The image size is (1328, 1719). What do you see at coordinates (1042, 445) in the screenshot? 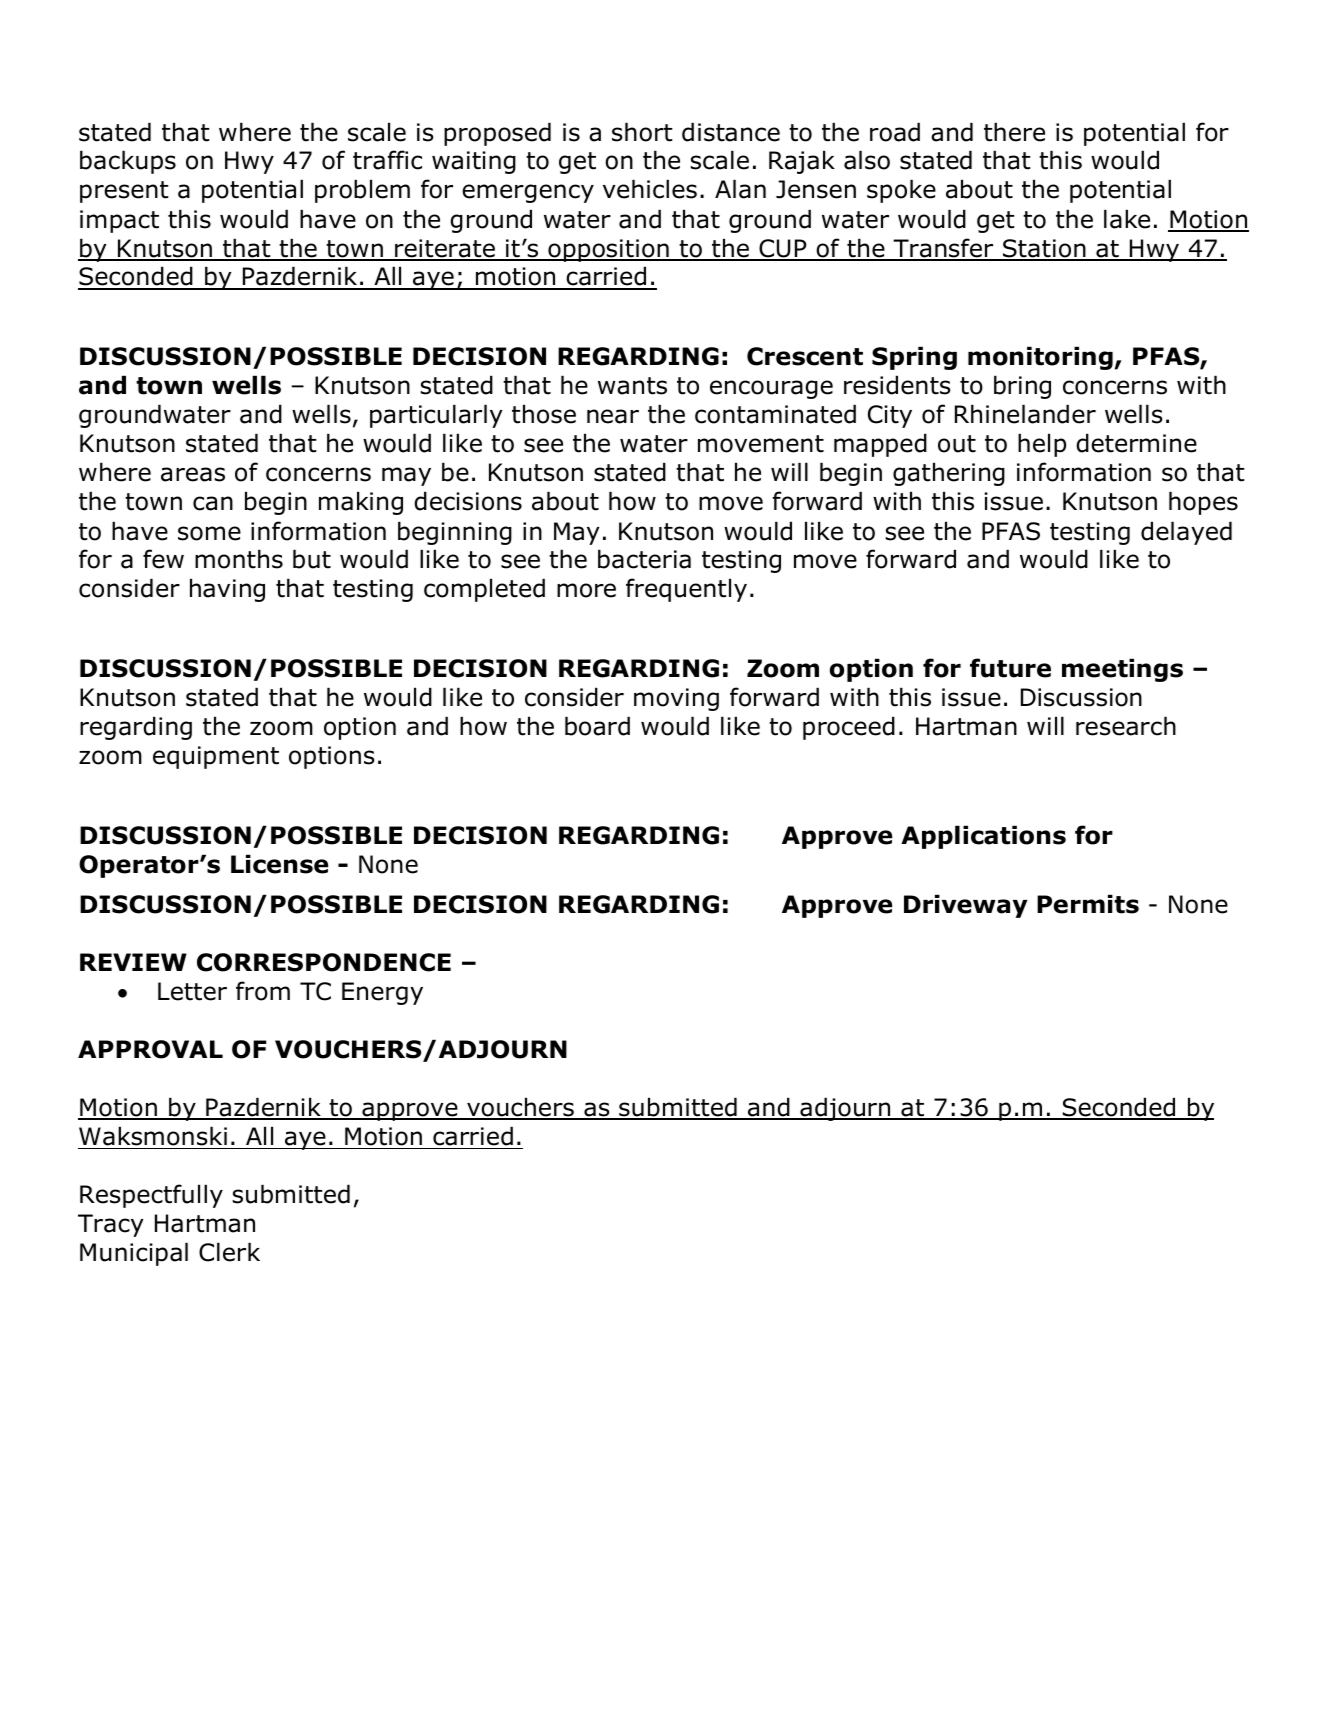
I see `help` at bounding box center [1042, 445].
